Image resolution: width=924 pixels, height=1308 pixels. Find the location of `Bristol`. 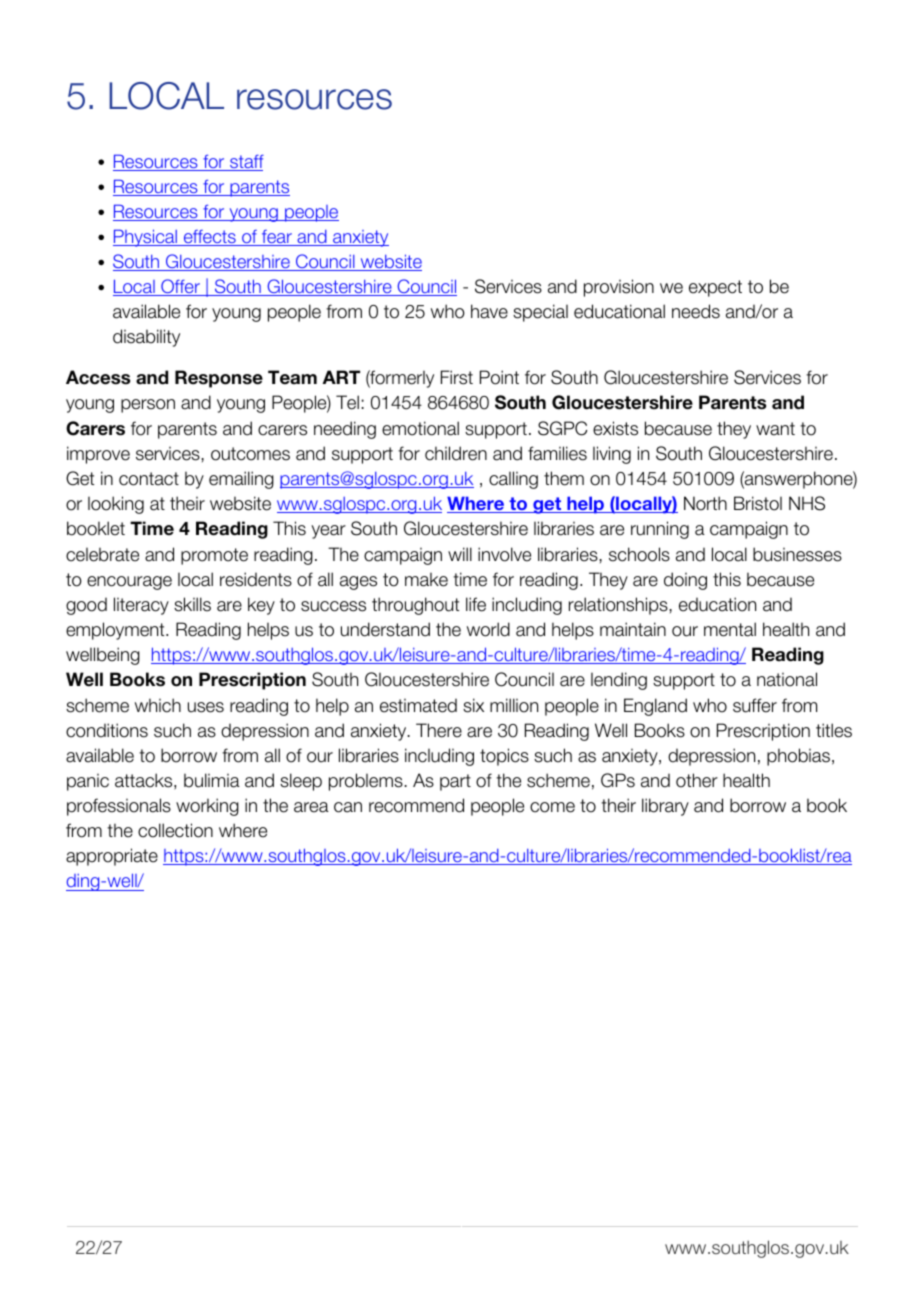

Bristol is located at coordinates (758, 503).
